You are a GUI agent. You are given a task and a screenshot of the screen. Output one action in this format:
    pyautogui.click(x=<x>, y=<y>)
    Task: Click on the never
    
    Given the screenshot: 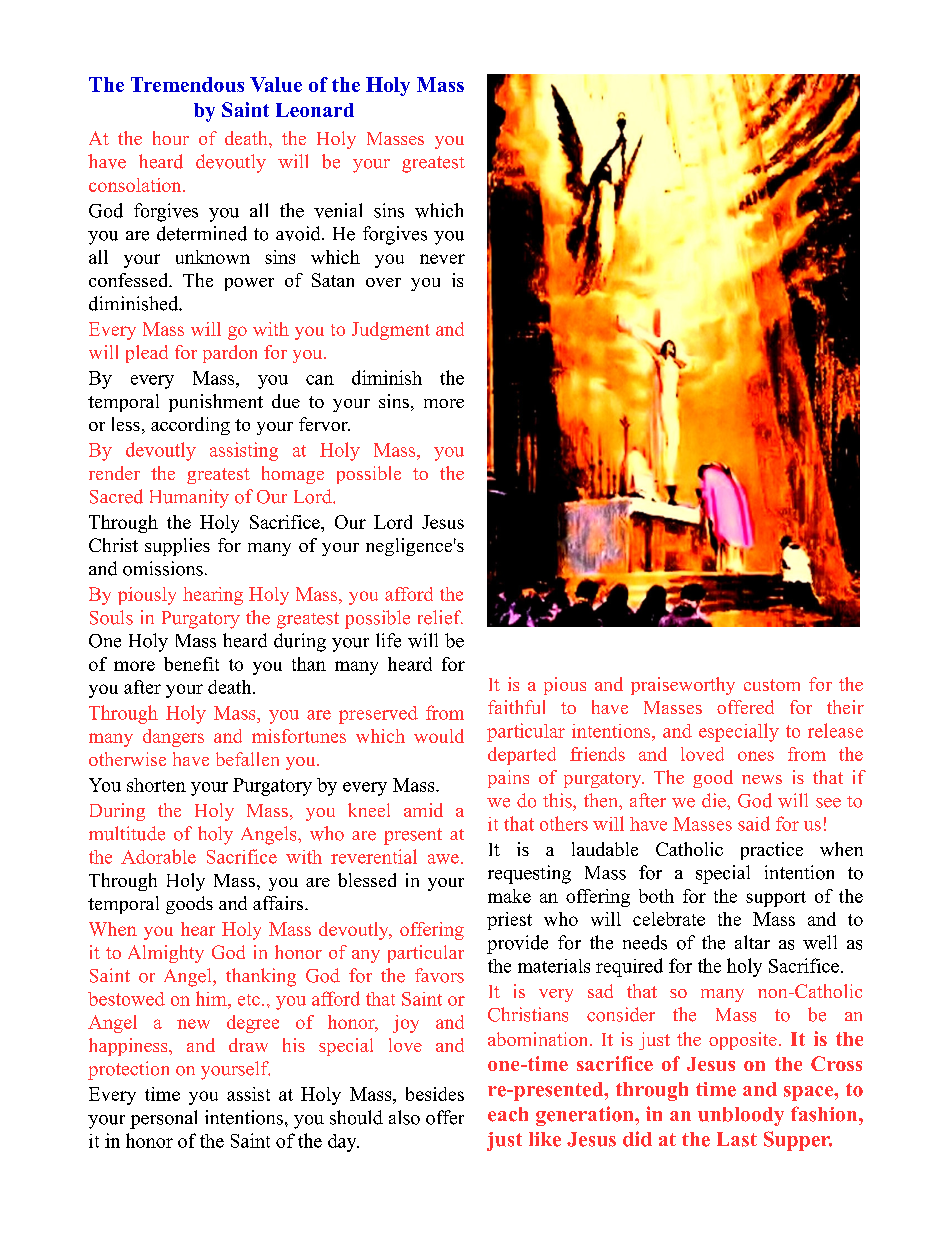 What is the action you would take?
    pyautogui.click(x=442, y=259)
